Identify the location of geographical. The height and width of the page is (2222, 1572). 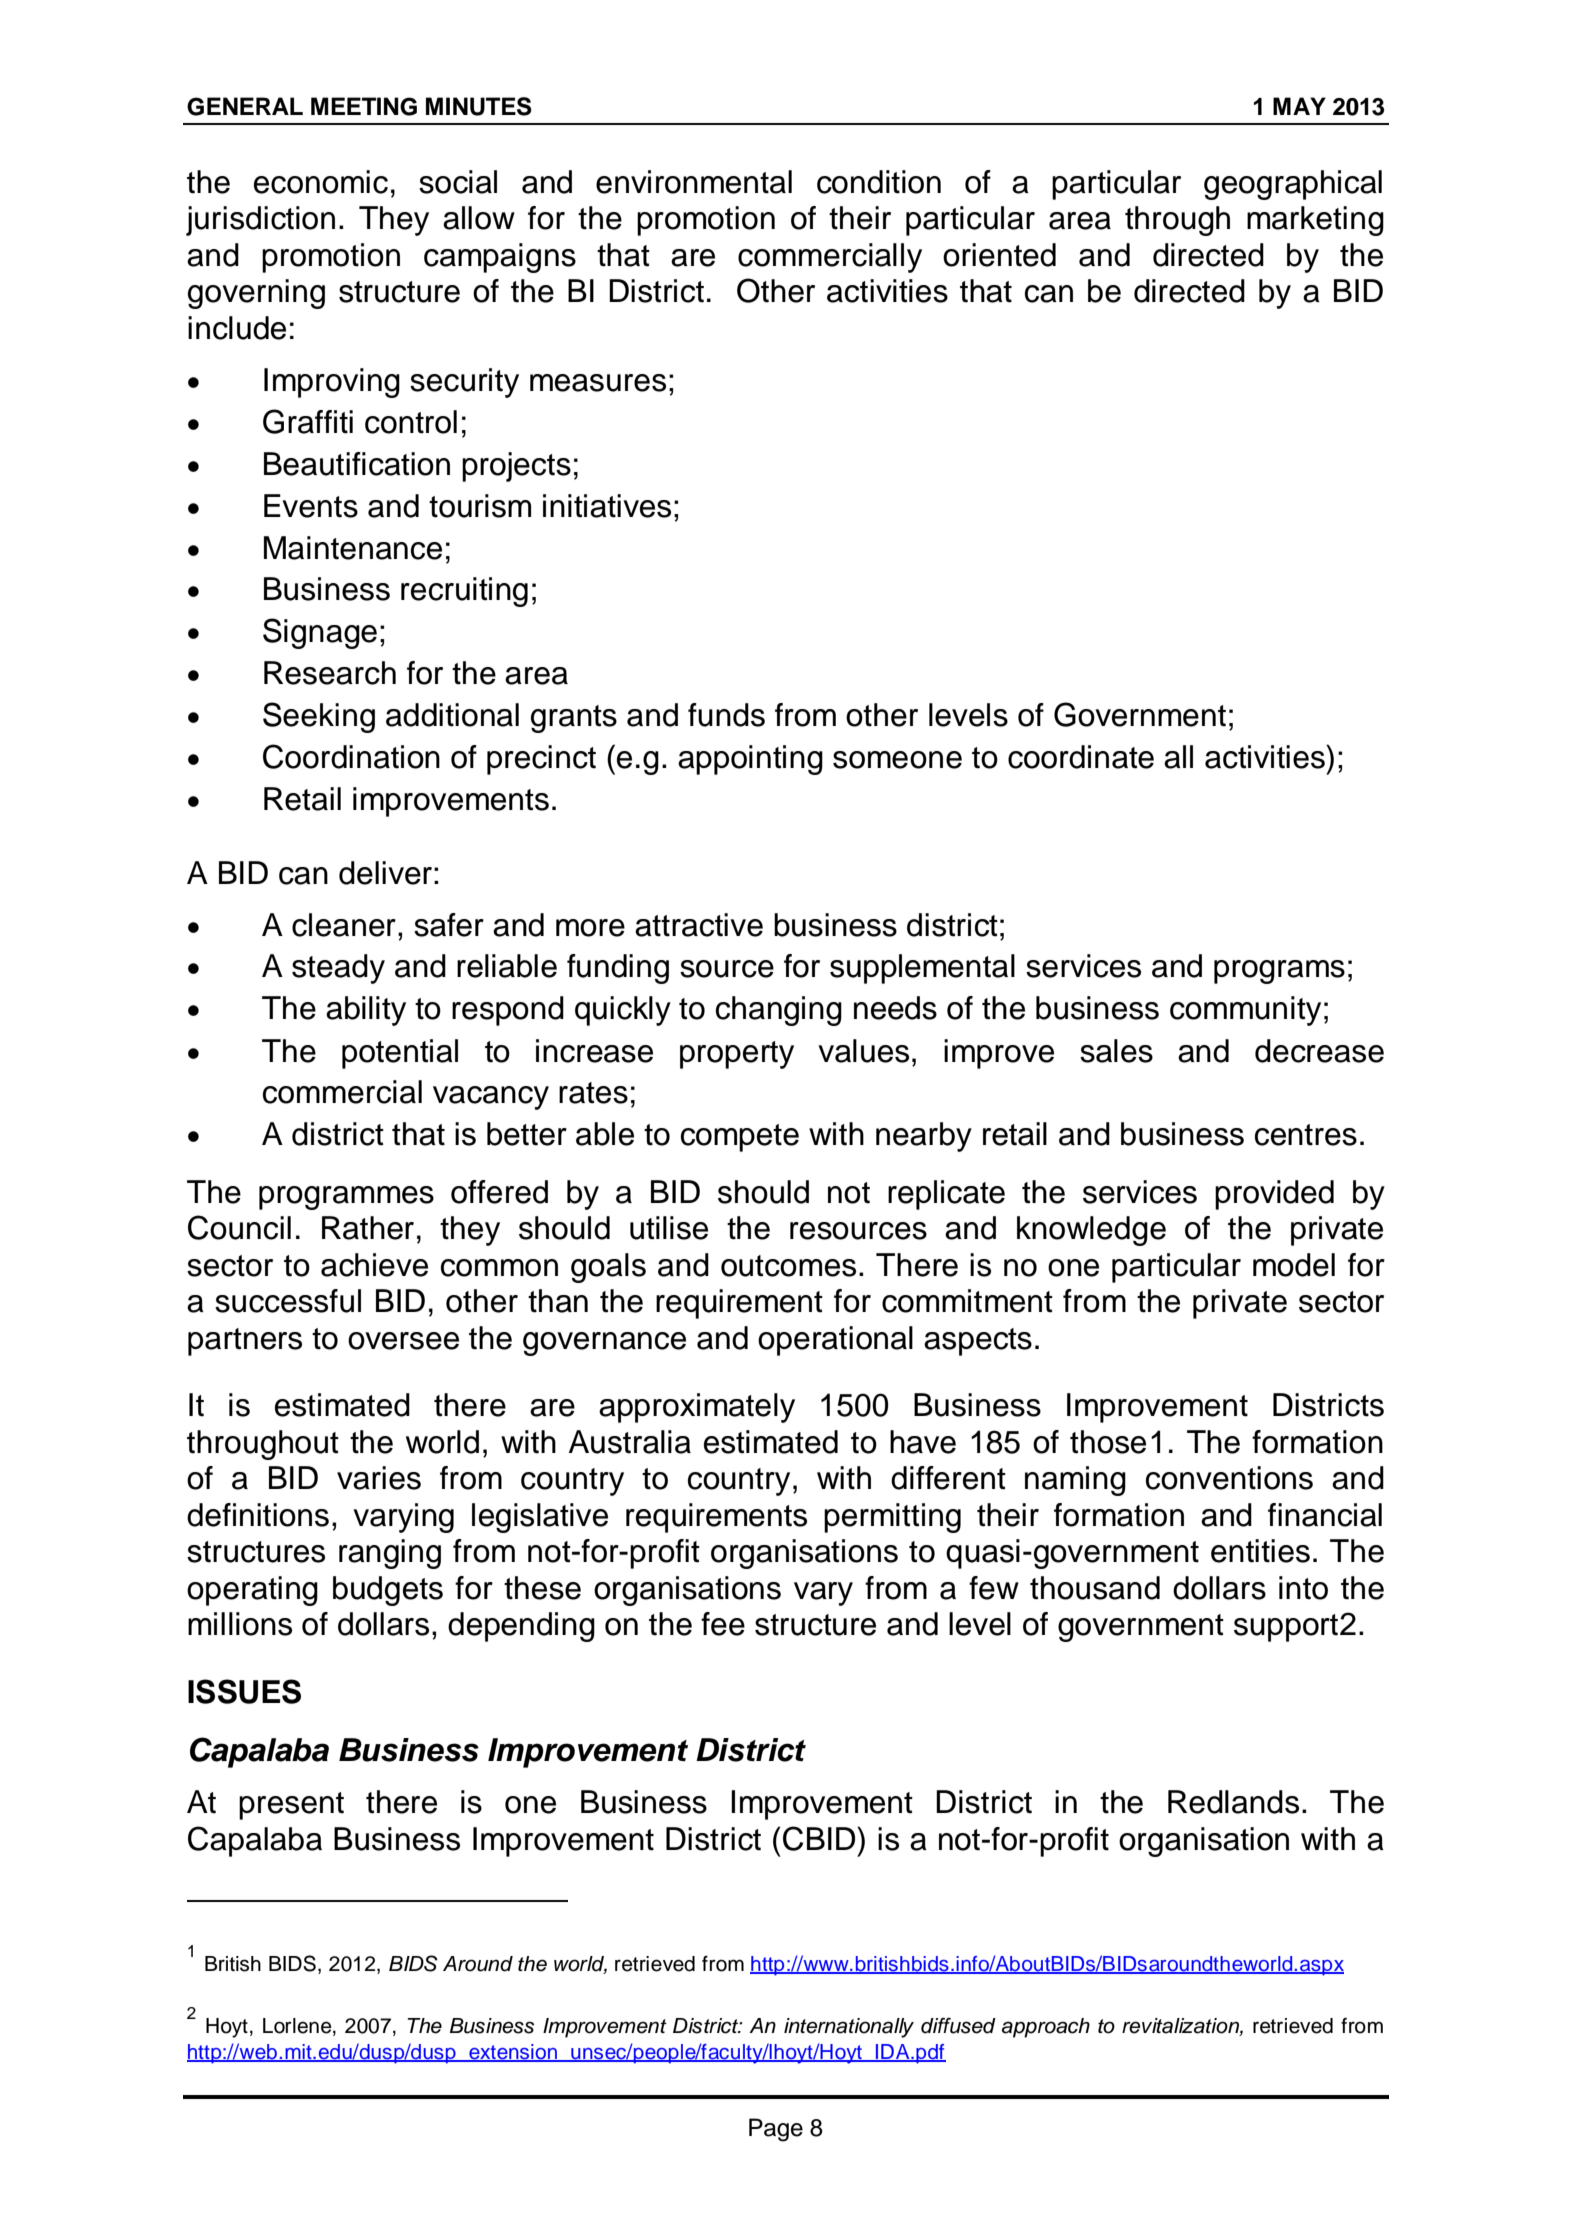
(1293, 185).
